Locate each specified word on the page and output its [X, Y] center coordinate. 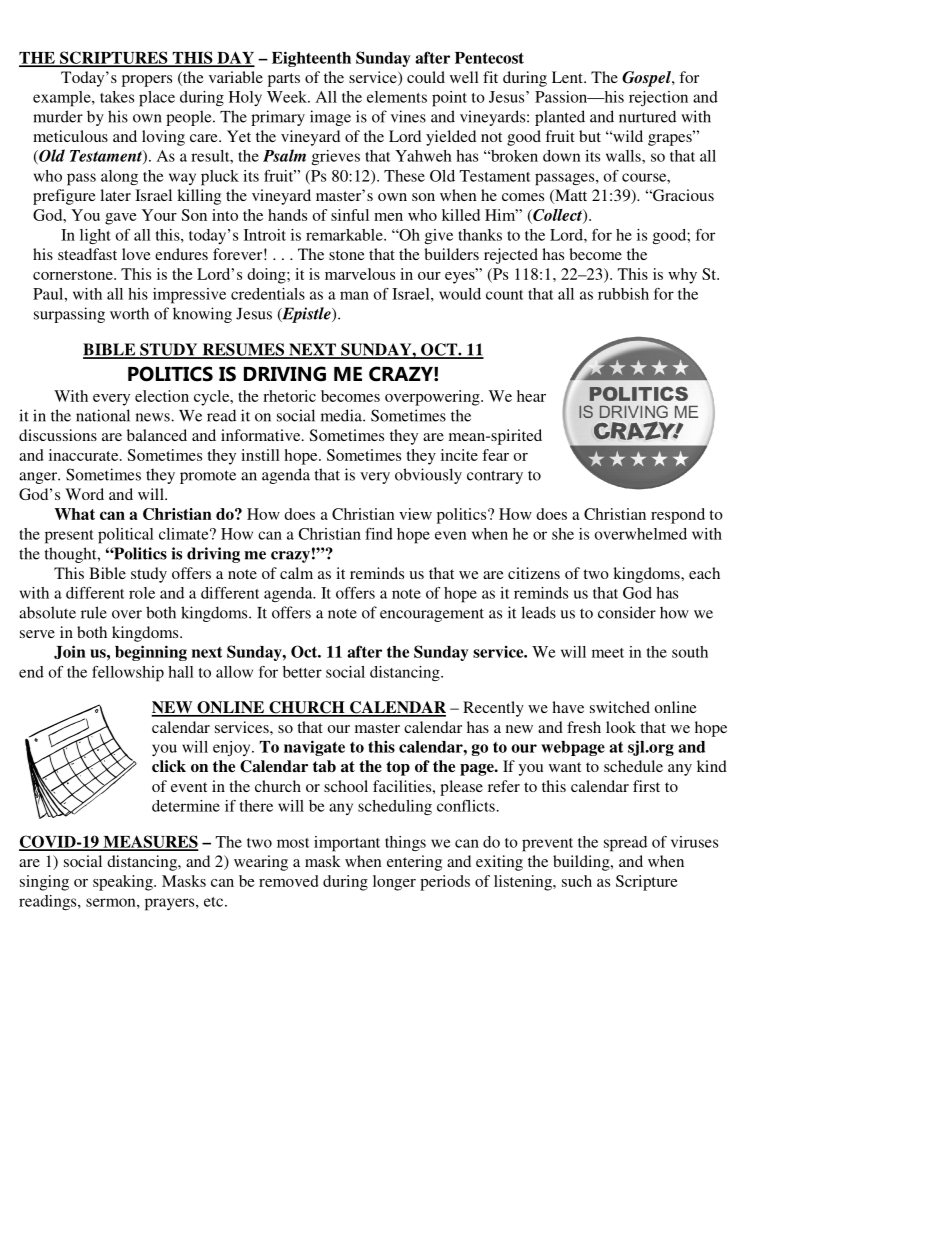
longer [394, 883]
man [354, 295]
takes [117, 97]
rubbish [623, 294]
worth [129, 313]
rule [94, 612]
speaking [124, 883]
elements [397, 97]
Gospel [647, 79]
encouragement [432, 615]
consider [627, 612]
